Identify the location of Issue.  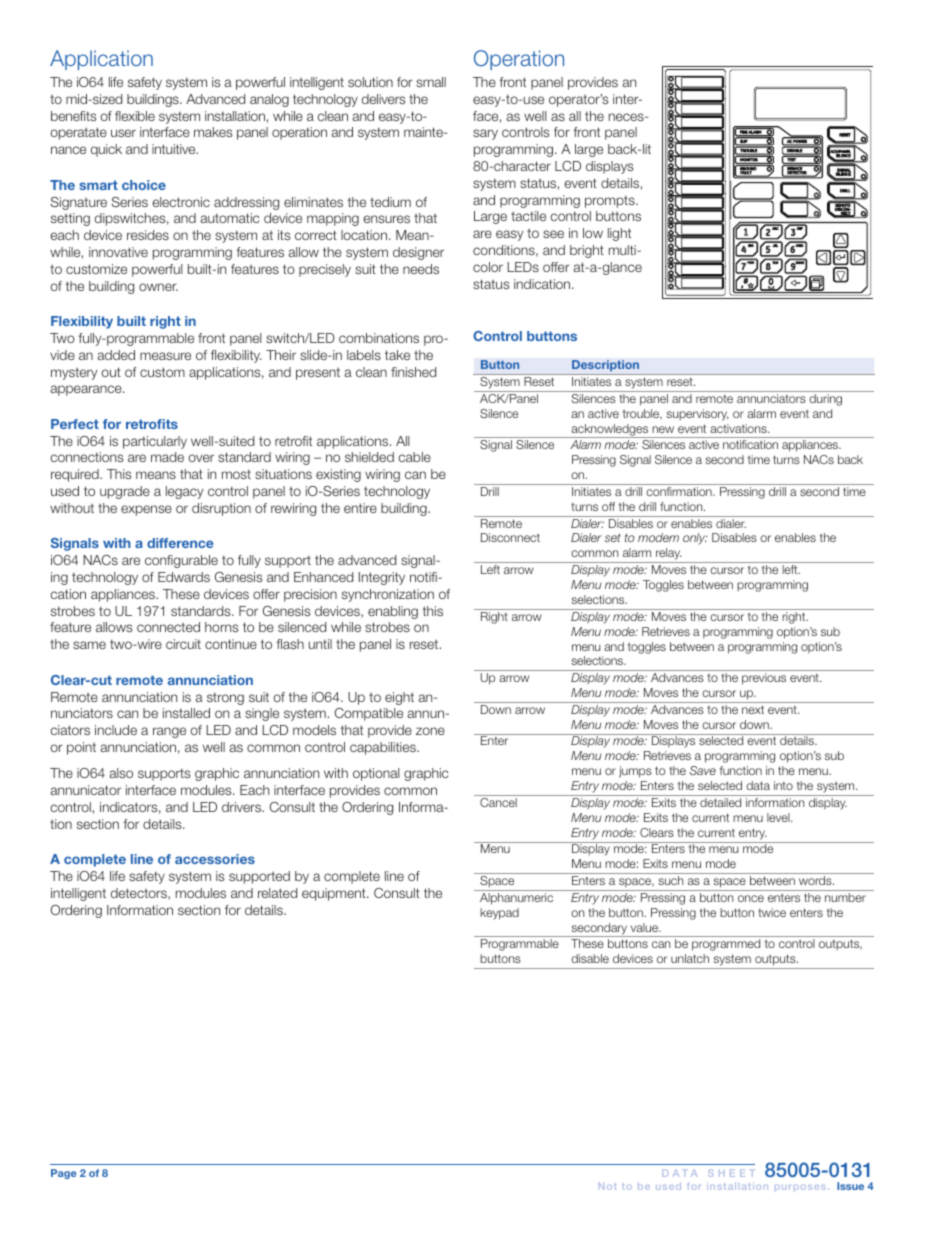
(850, 1186).
